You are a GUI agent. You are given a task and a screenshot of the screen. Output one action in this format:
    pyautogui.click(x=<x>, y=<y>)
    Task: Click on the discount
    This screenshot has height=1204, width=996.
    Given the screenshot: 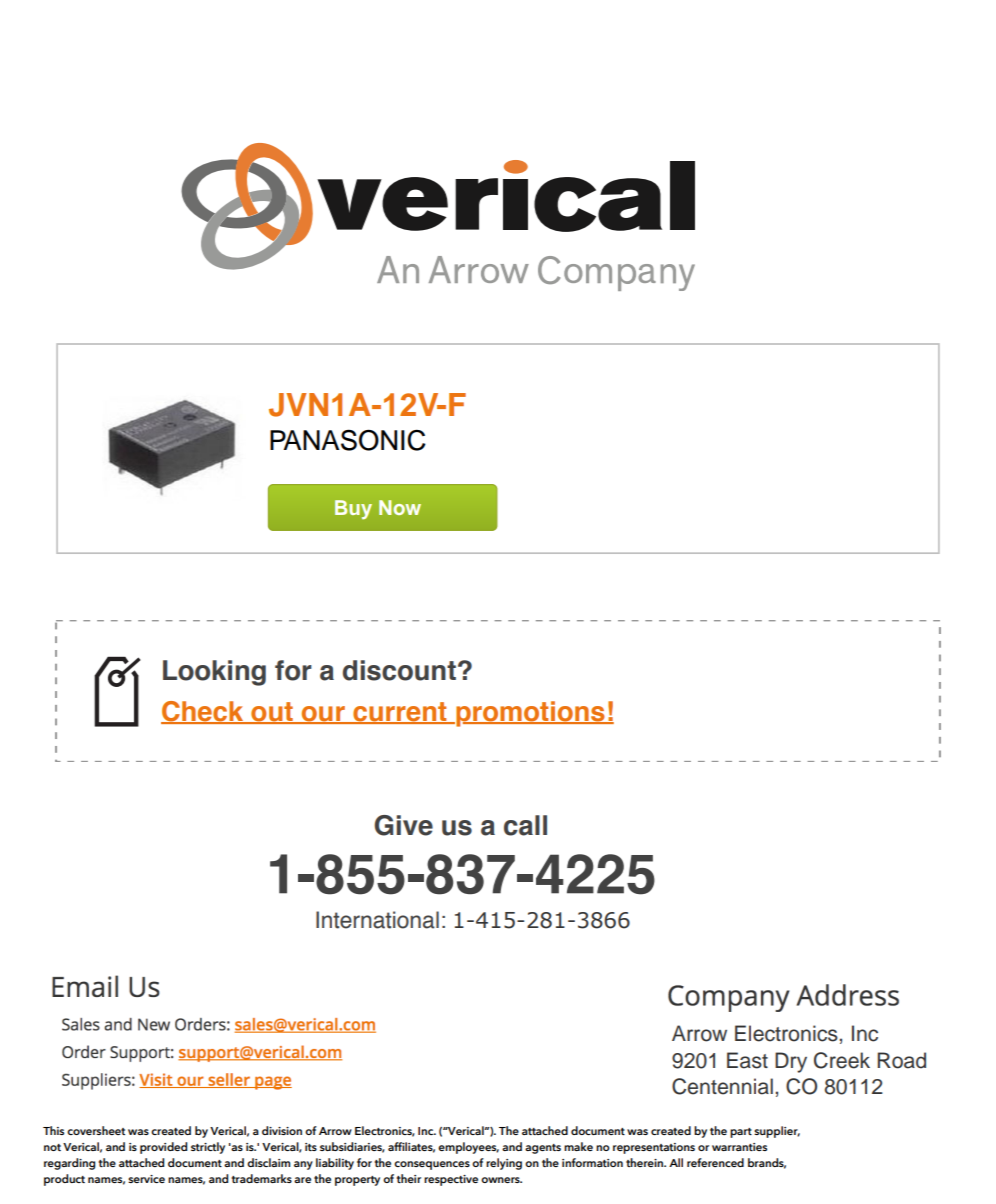 What is the action you would take?
    pyautogui.click(x=399, y=670)
